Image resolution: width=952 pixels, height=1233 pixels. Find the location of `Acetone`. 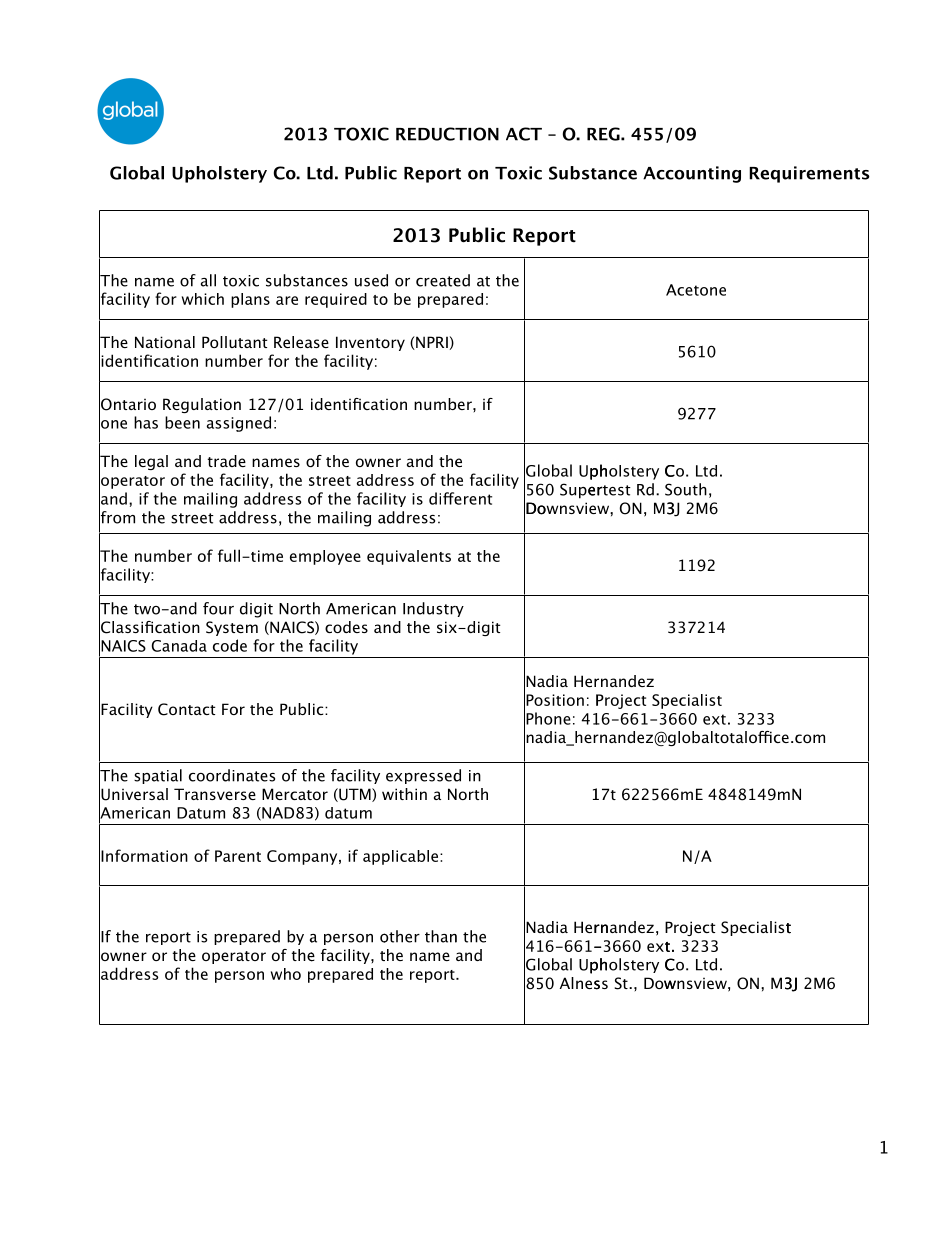

Acetone is located at coordinates (696, 290).
